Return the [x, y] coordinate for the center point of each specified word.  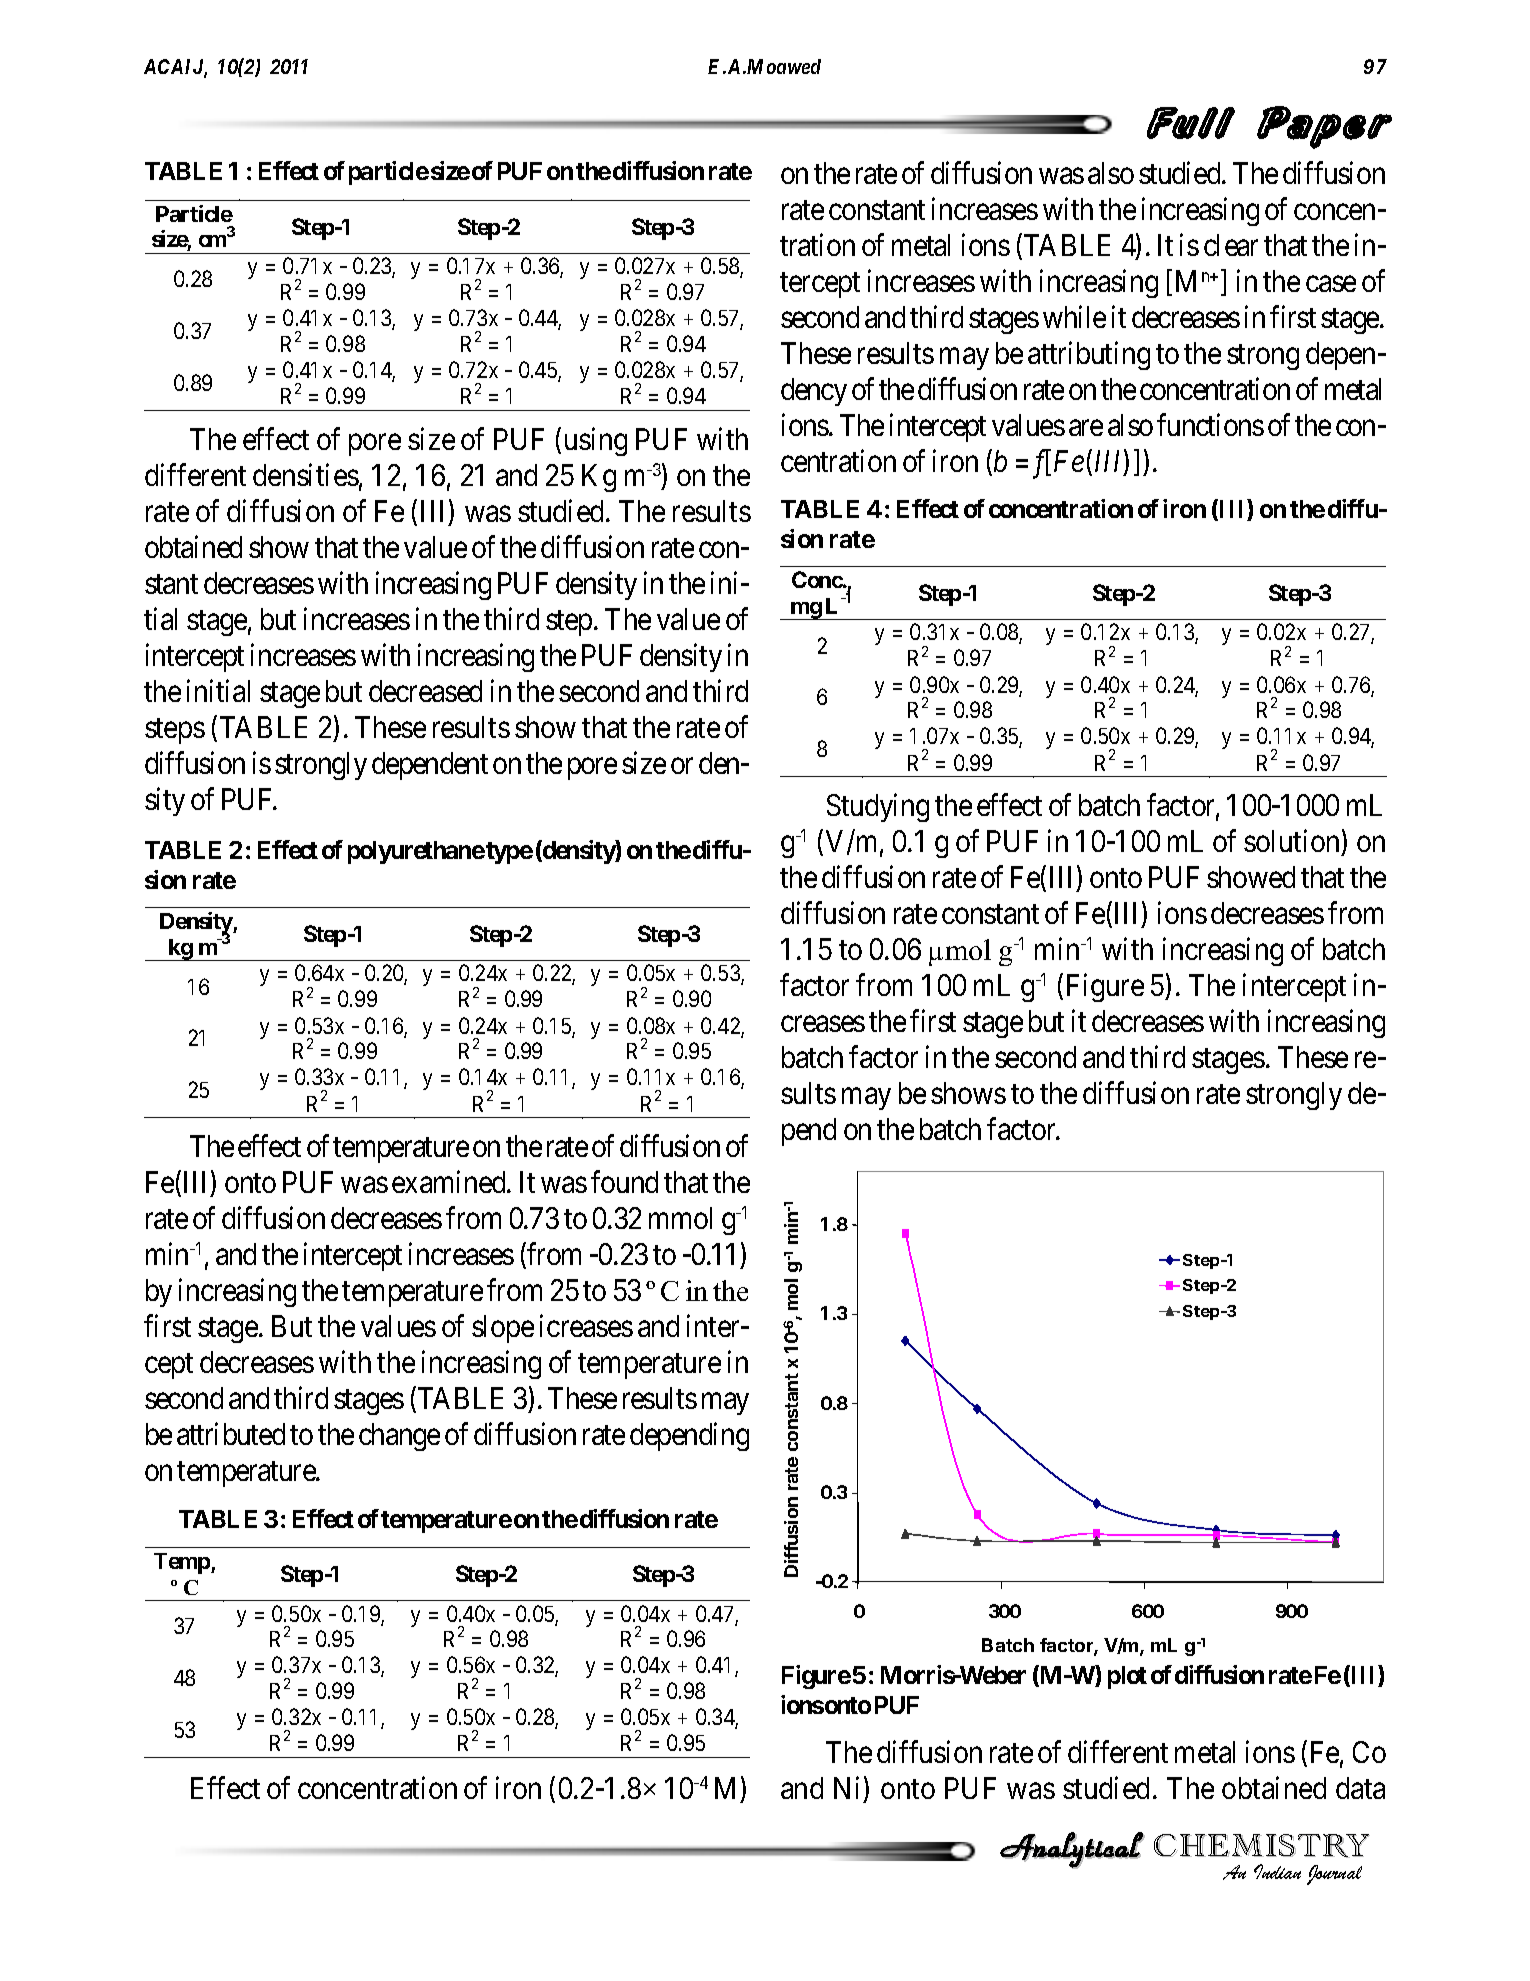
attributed [231, 1433]
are [1086, 428]
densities [306, 475]
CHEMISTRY [1262, 1846]
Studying [878, 807]
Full [1191, 123]
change [399, 1437]
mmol [680, 1218]
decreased [425, 691]
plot [1127, 1677]
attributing [1089, 355]
